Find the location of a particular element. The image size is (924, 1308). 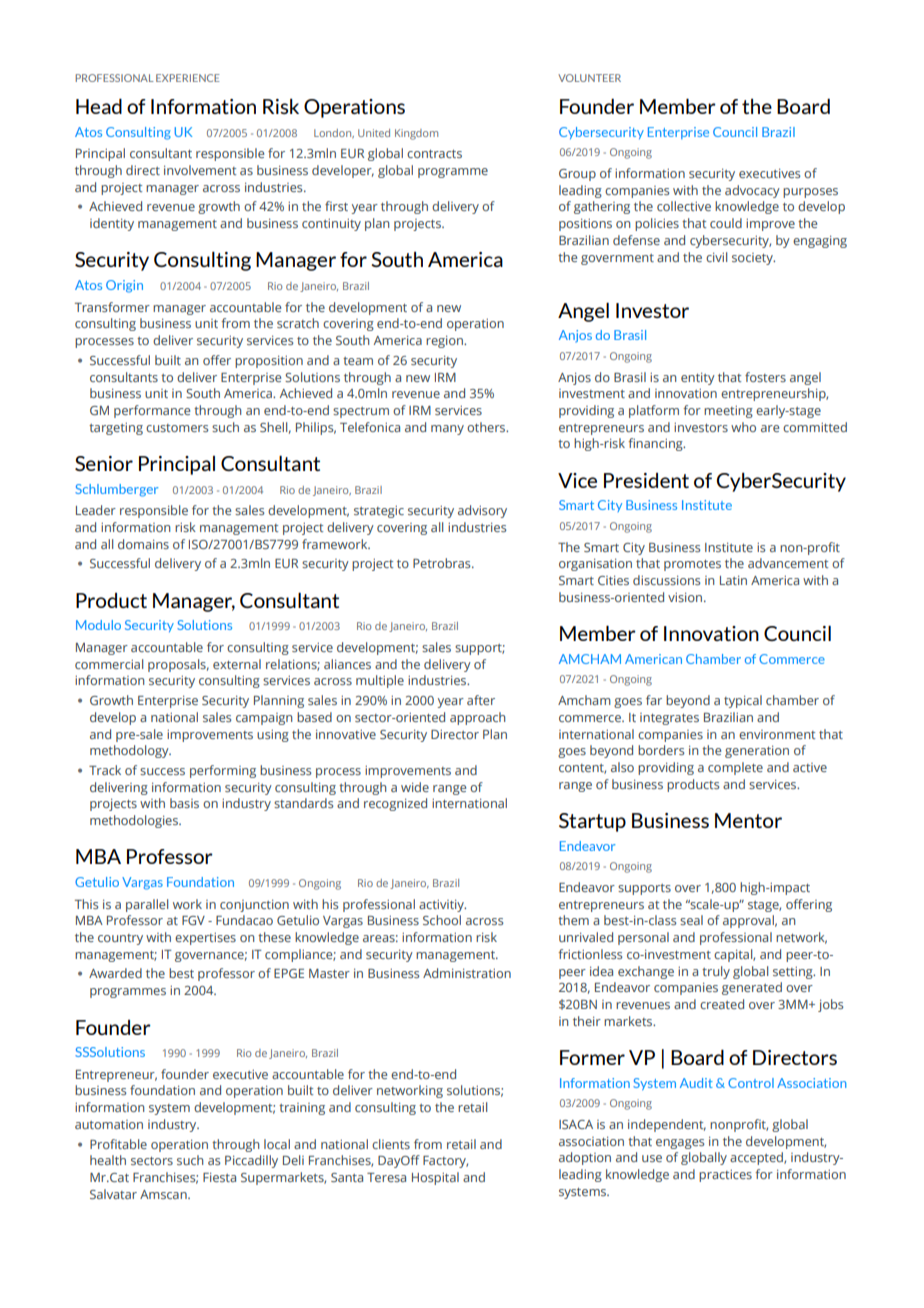

contracts is located at coordinates (434, 154).
